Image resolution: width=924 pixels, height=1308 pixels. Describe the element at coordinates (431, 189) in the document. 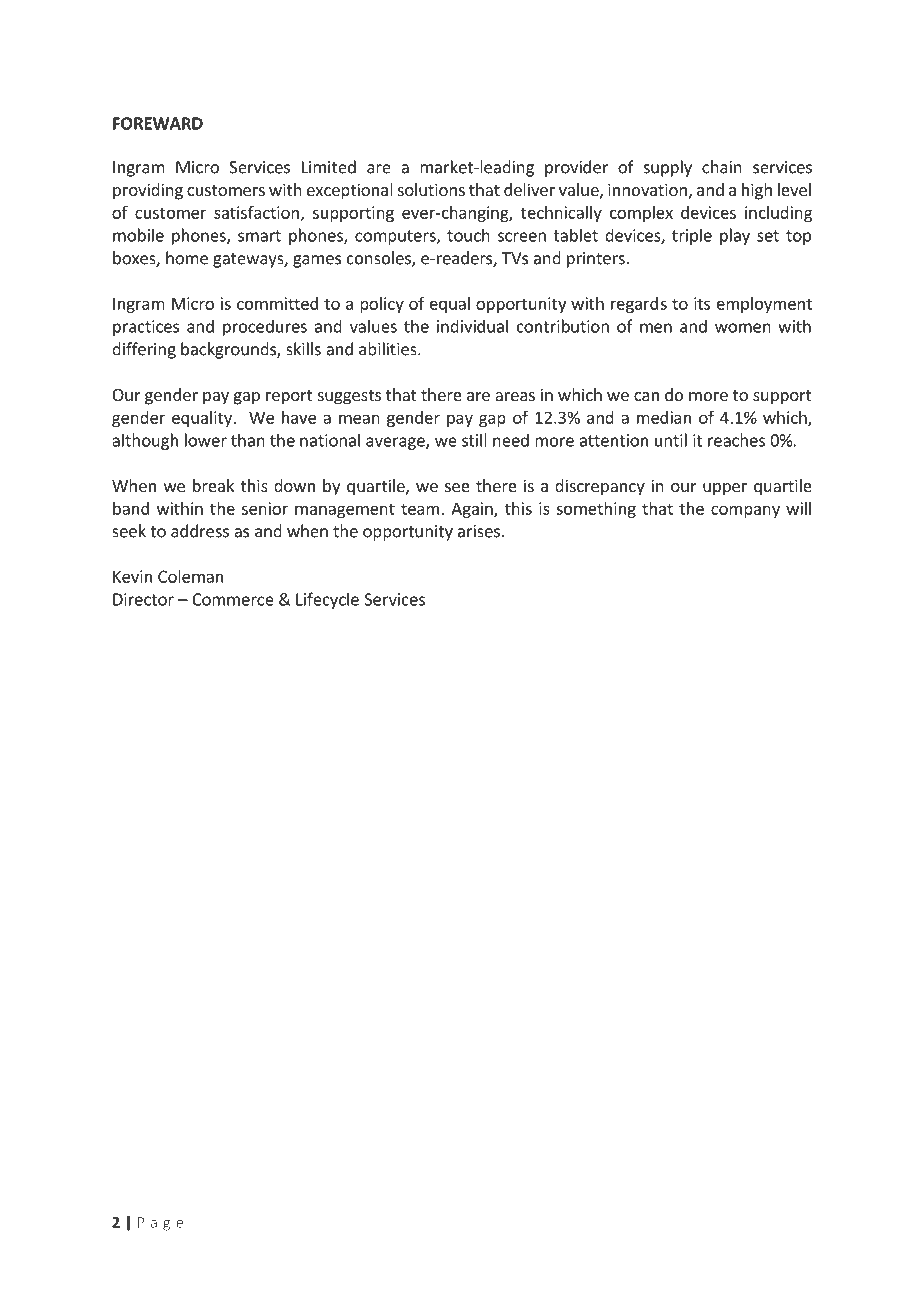

I see `solutions` at that location.
